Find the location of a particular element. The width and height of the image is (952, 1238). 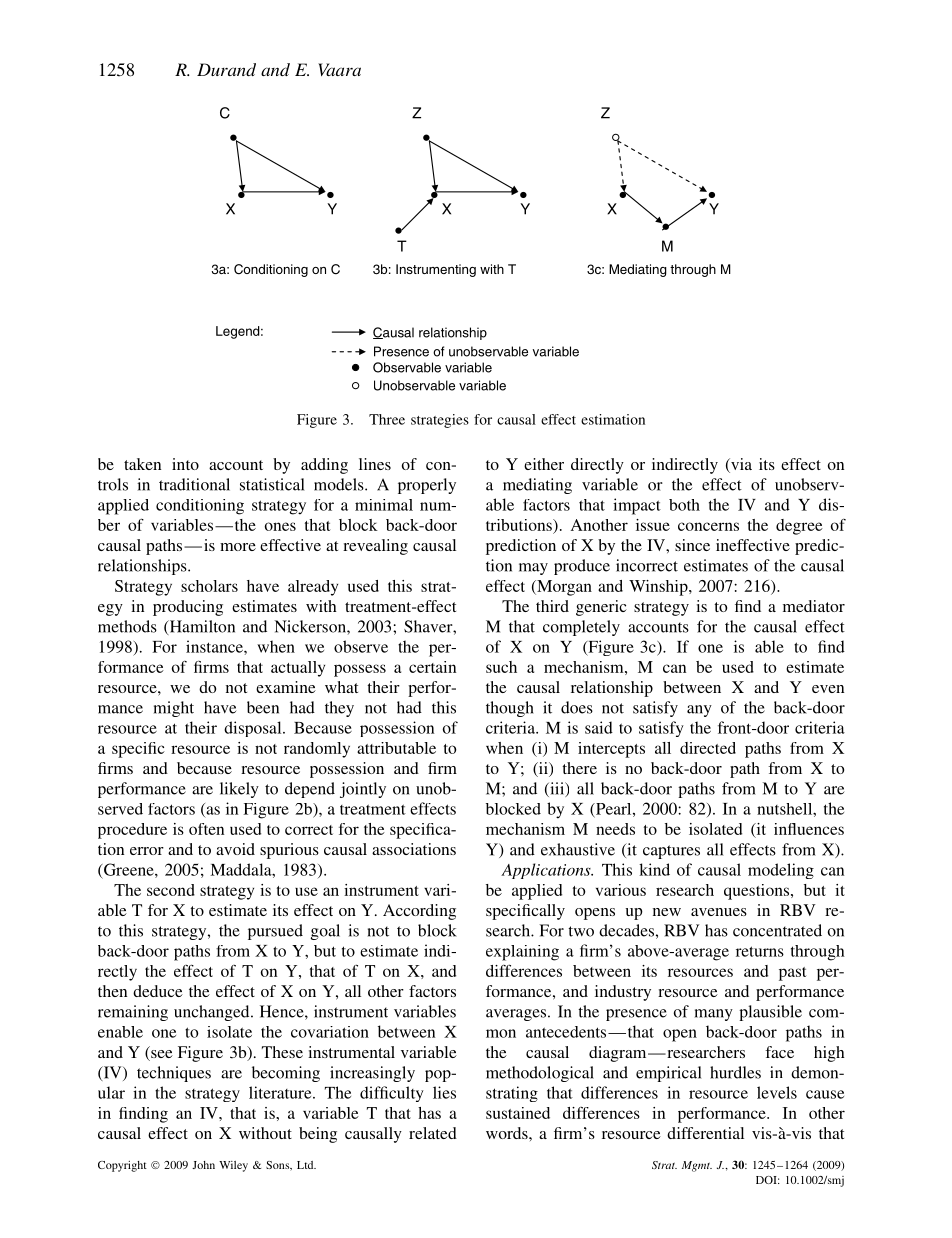

either is located at coordinates (544, 464).
